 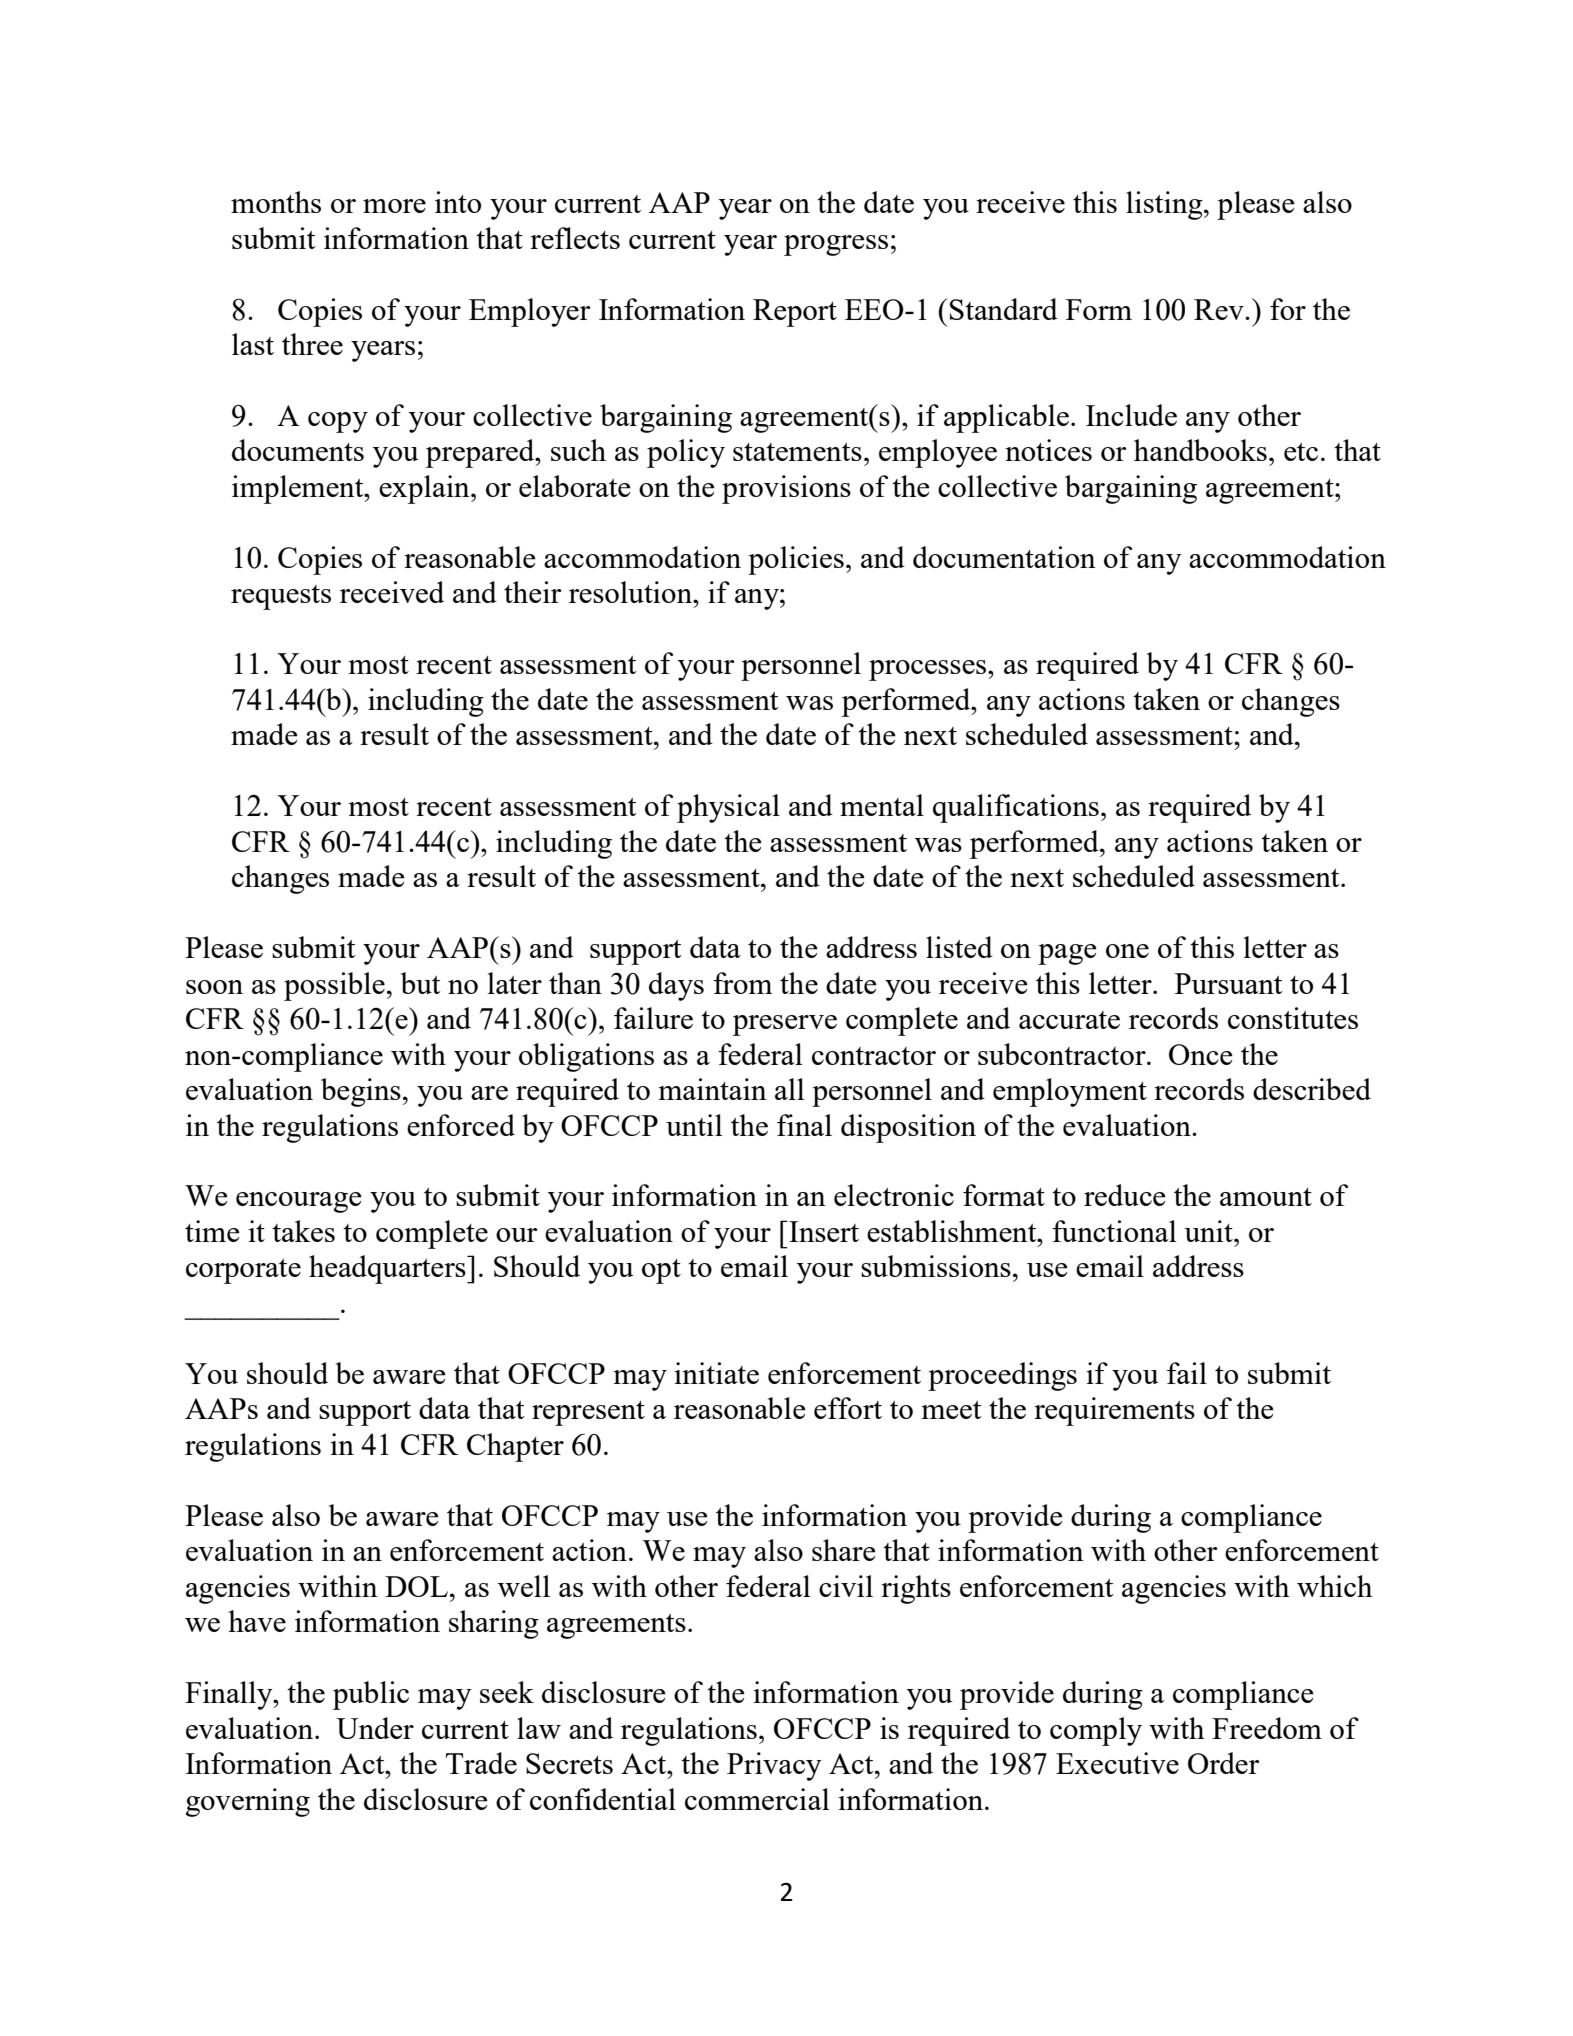 What do you see at coordinates (334, 986) in the page?
I see `possible` at bounding box center [334, 986].
